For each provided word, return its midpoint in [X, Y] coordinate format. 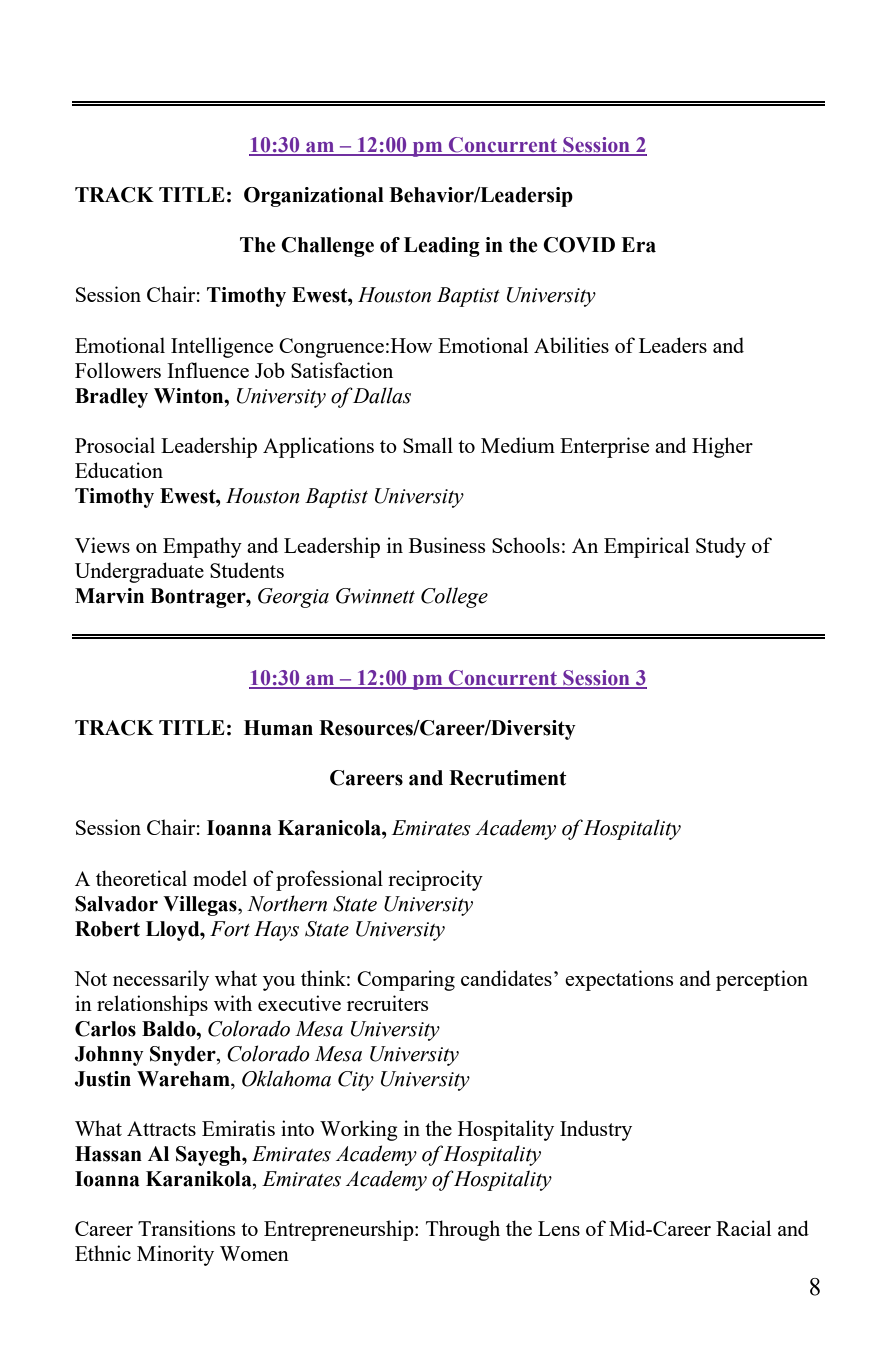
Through [463, 1230]
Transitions [186, 1228]
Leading [442, 247]
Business [447, 545]
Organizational [314, 197]
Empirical [646, 547]
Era [638, 245]
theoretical [141, 878]
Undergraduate [139, 572]
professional [329, 880]
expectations [619, 980]
